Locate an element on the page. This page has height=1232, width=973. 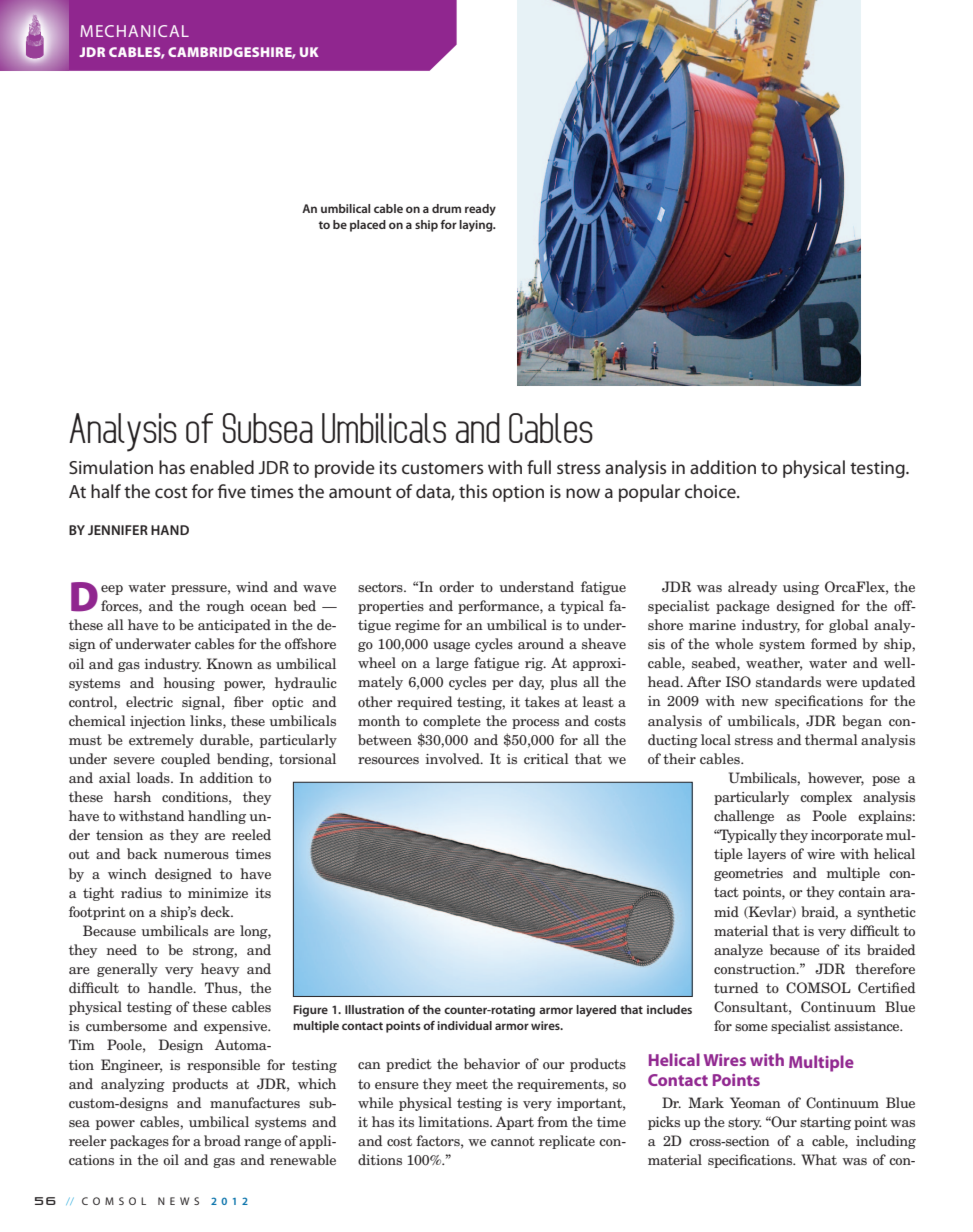
broad is located at coordinates (222, 1140).
